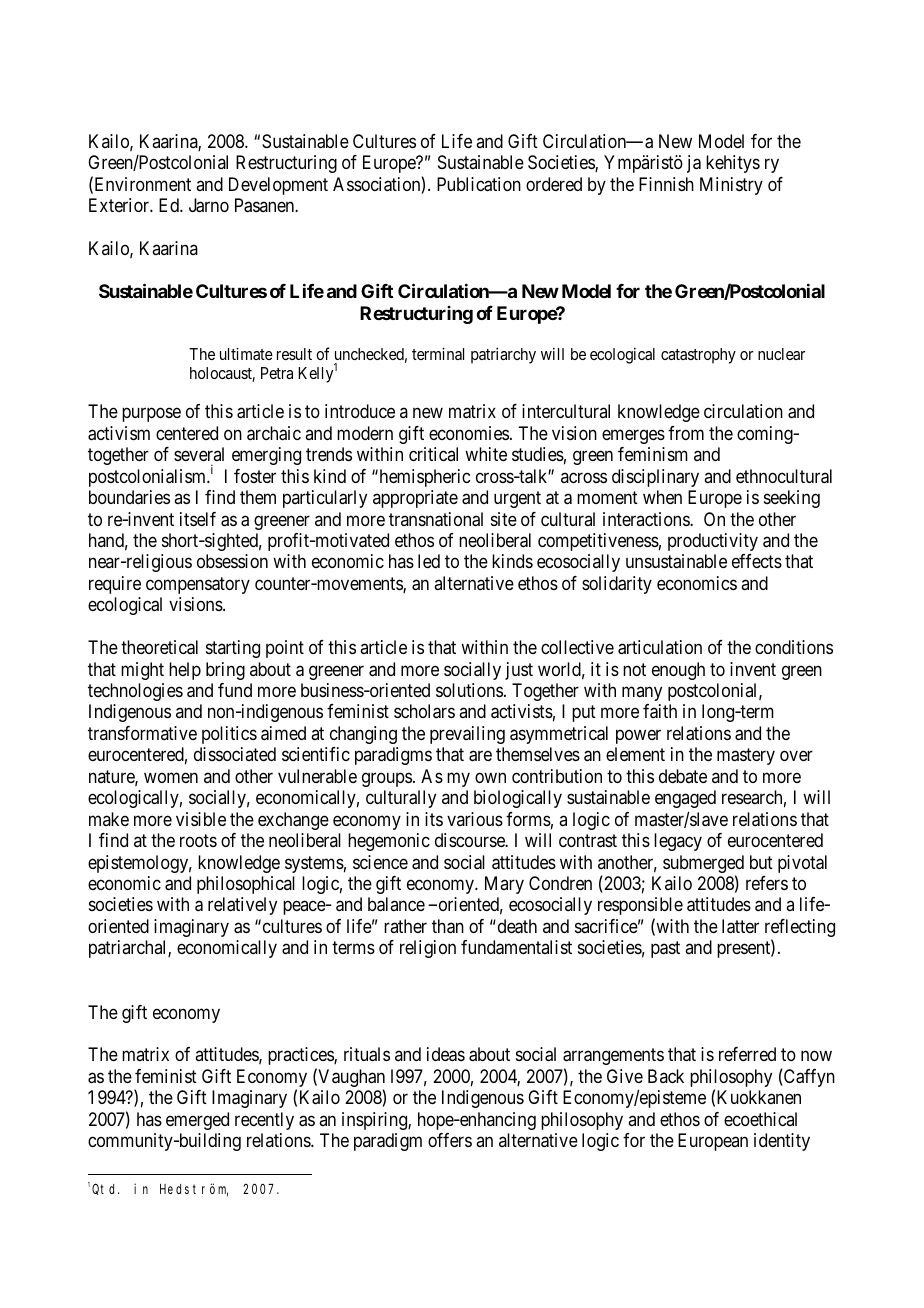 Image resolution: width=924 pixels, height=1308 pixels. What do you see at coordinates (450, 1140) in the screenshot?
I see `offers` at bounding box center [450, 1140].
